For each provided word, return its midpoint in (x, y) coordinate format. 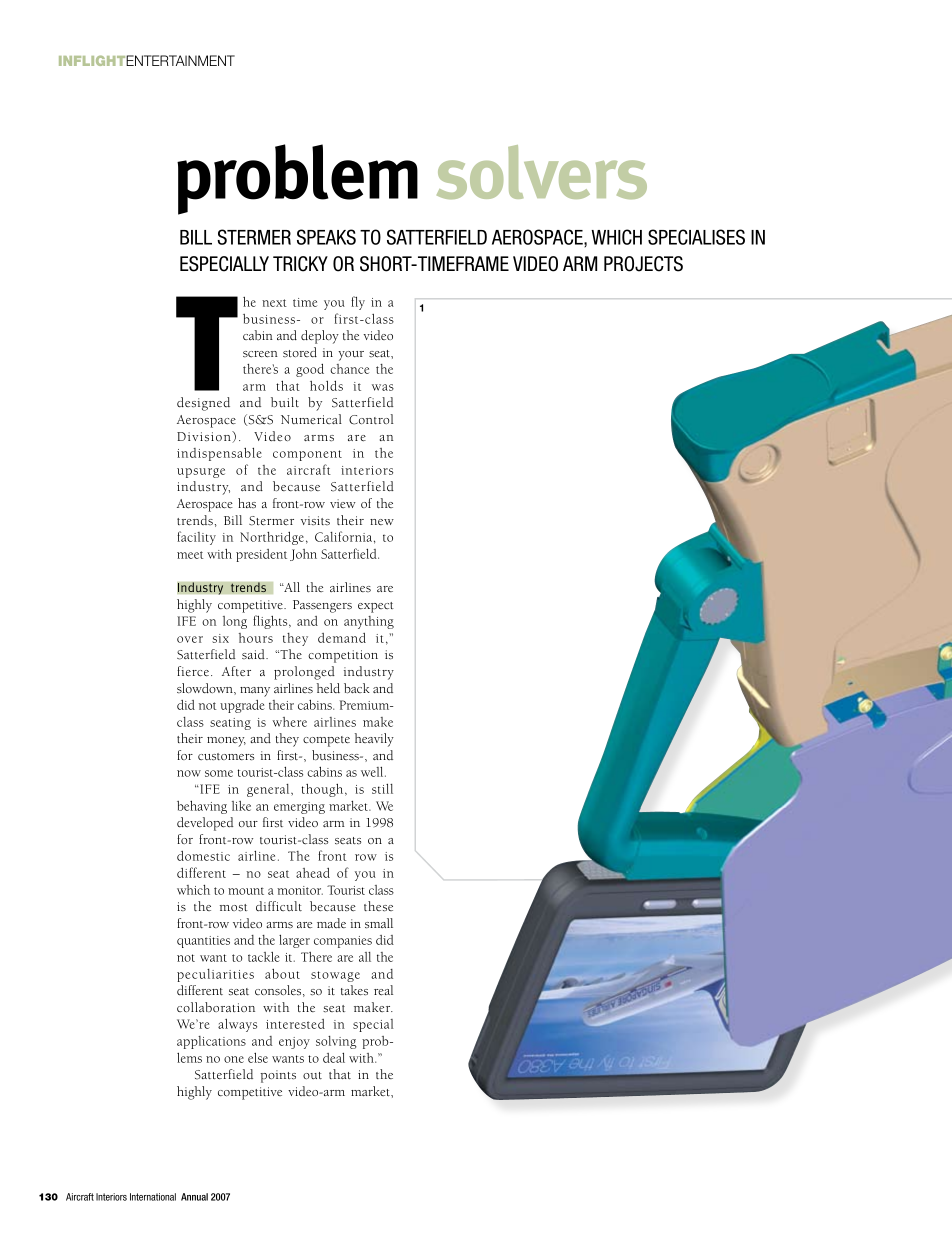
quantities (203, 942)
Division (205, 437)
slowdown (206, 689)
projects (643, 264)
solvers (542, 172)
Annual (194, 1197)
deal (334, 1058)
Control (371, 419)
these (378, 906)
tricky (300, 264)
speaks (326, 237)
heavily (374, 740)
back (357, 688)
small (379, 923)
